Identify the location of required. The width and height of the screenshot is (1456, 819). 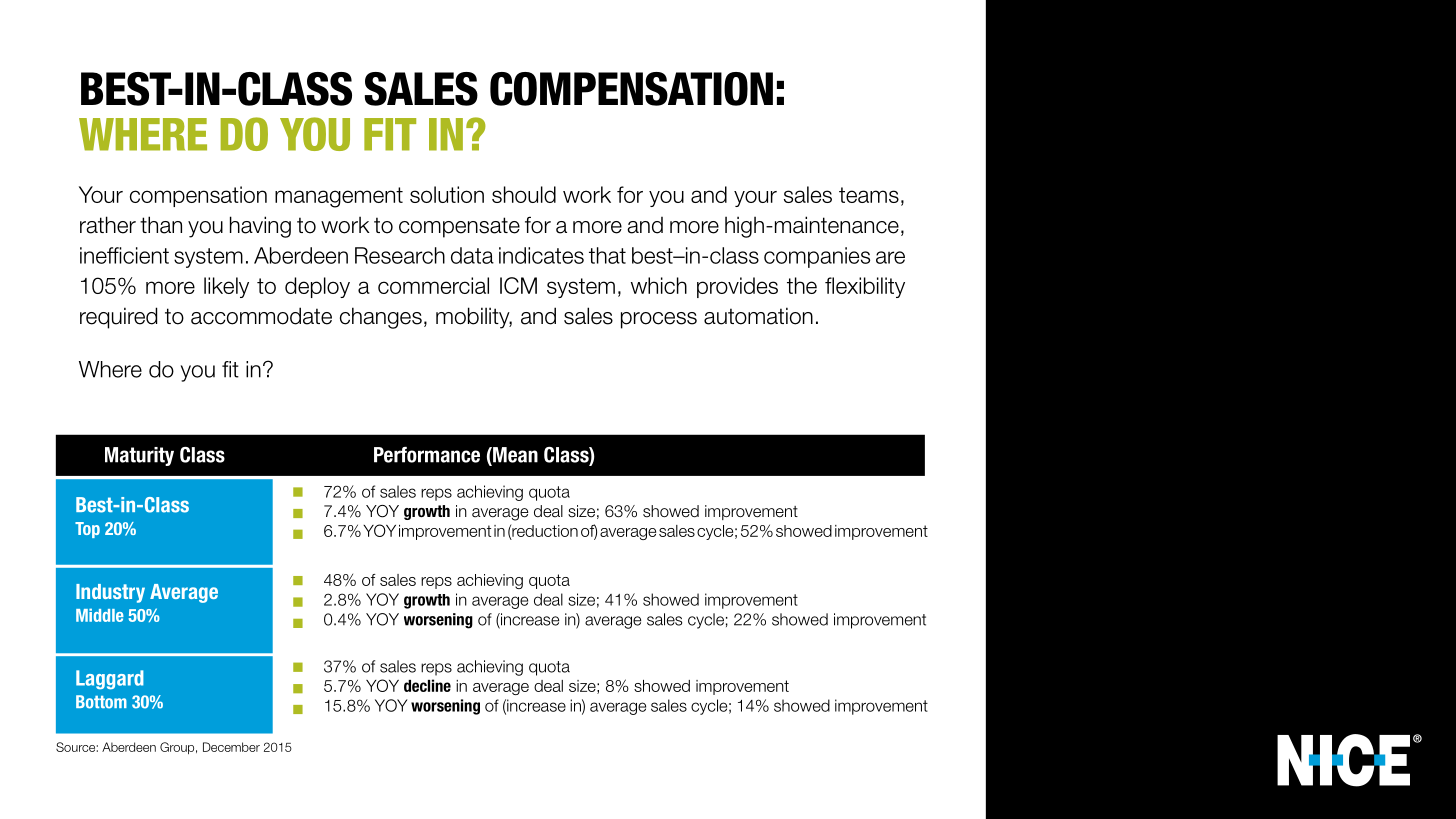
(118, 318).
